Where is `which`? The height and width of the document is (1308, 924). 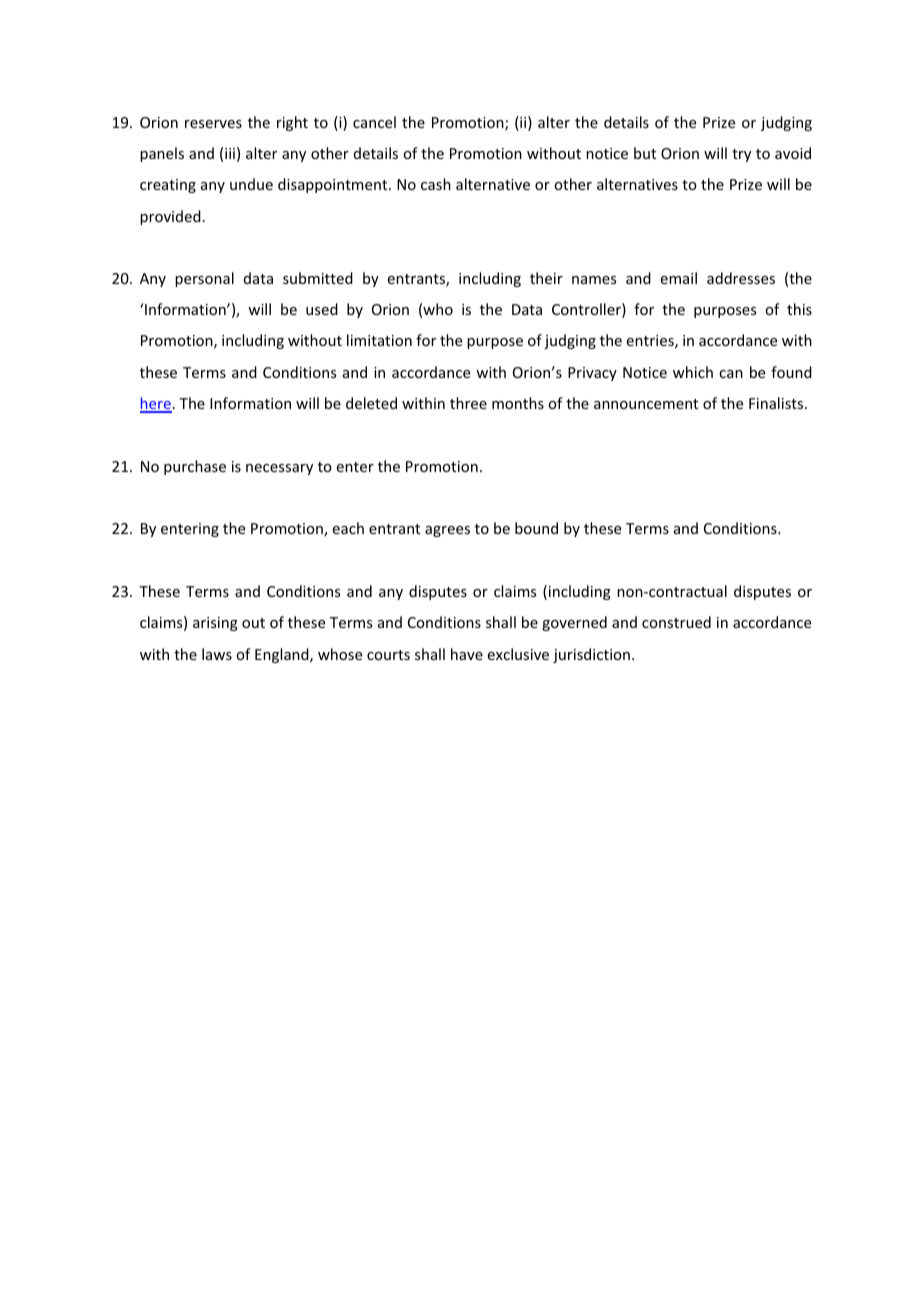 which is located at coordinates (693, 372).
